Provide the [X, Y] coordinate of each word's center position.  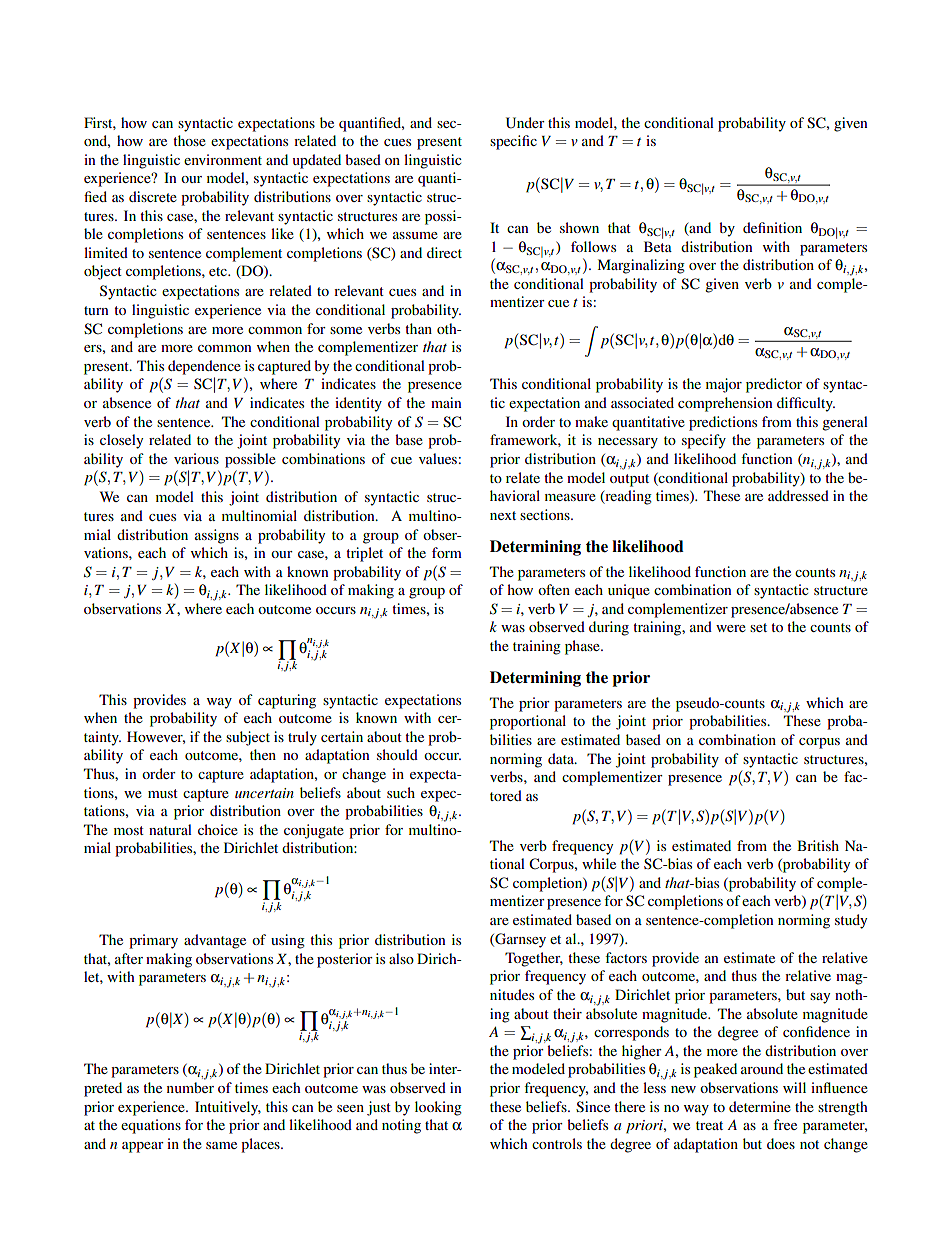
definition [772, 227]
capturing [287, 701]
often [554, 589]
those [189, 140]
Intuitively [228, 1108]
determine [760, 1106]
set [758, 627]
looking [438, 1108]
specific [513, 142]
